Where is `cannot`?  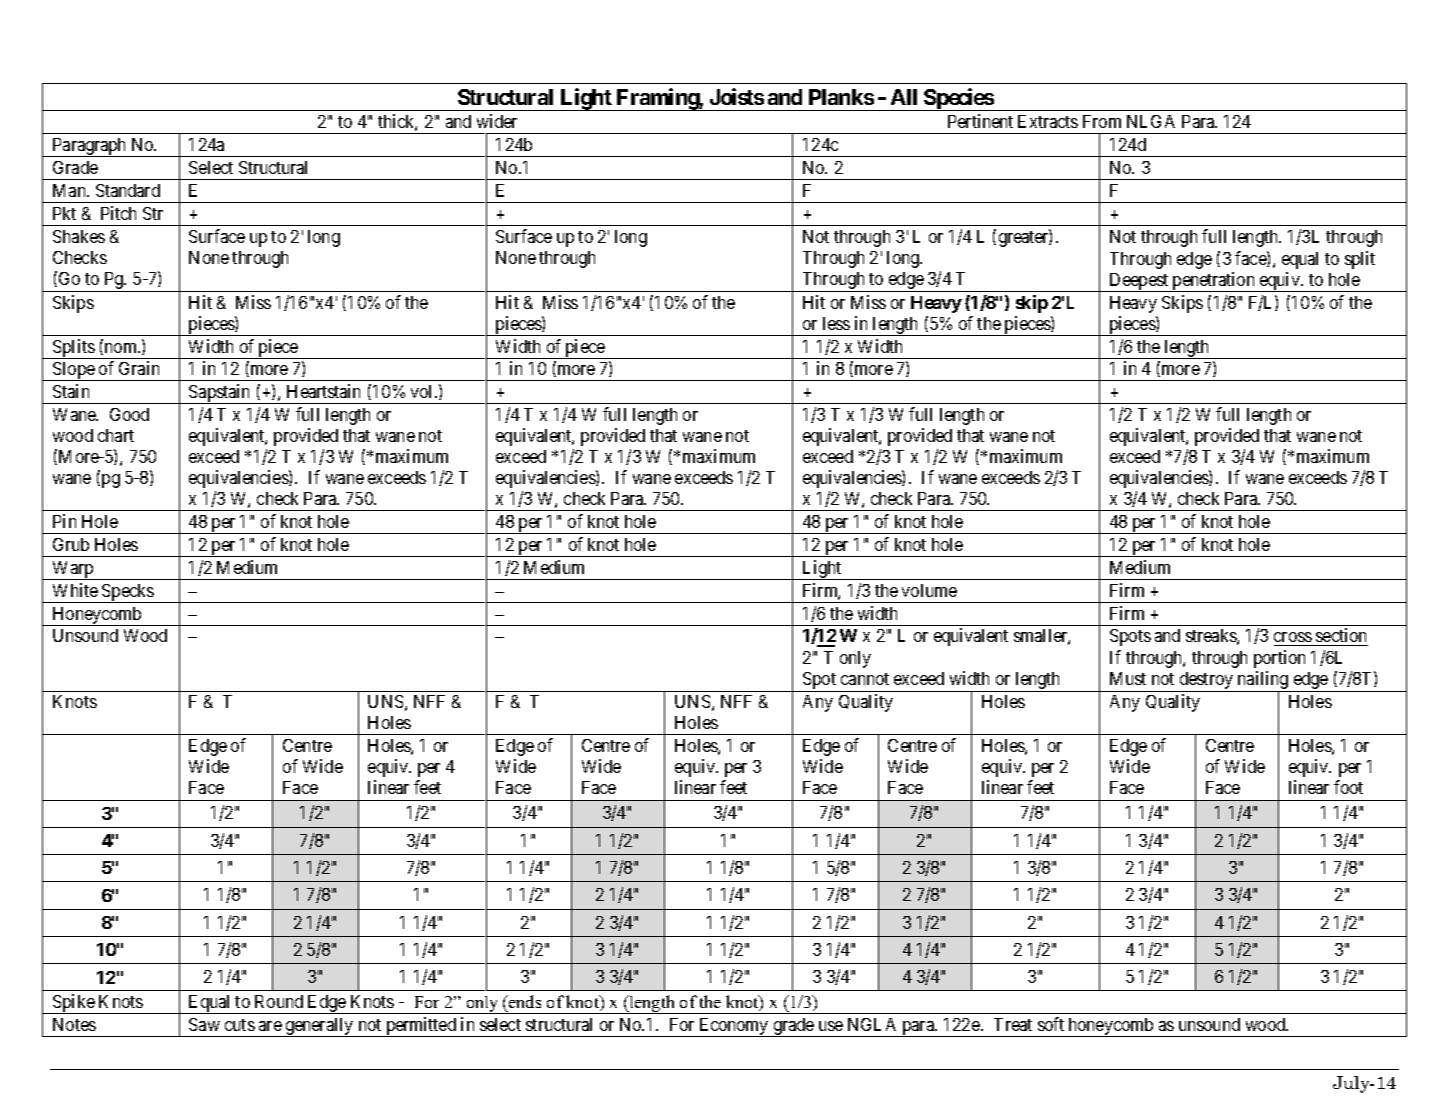 cannot is located at coordinates (865, 679).
